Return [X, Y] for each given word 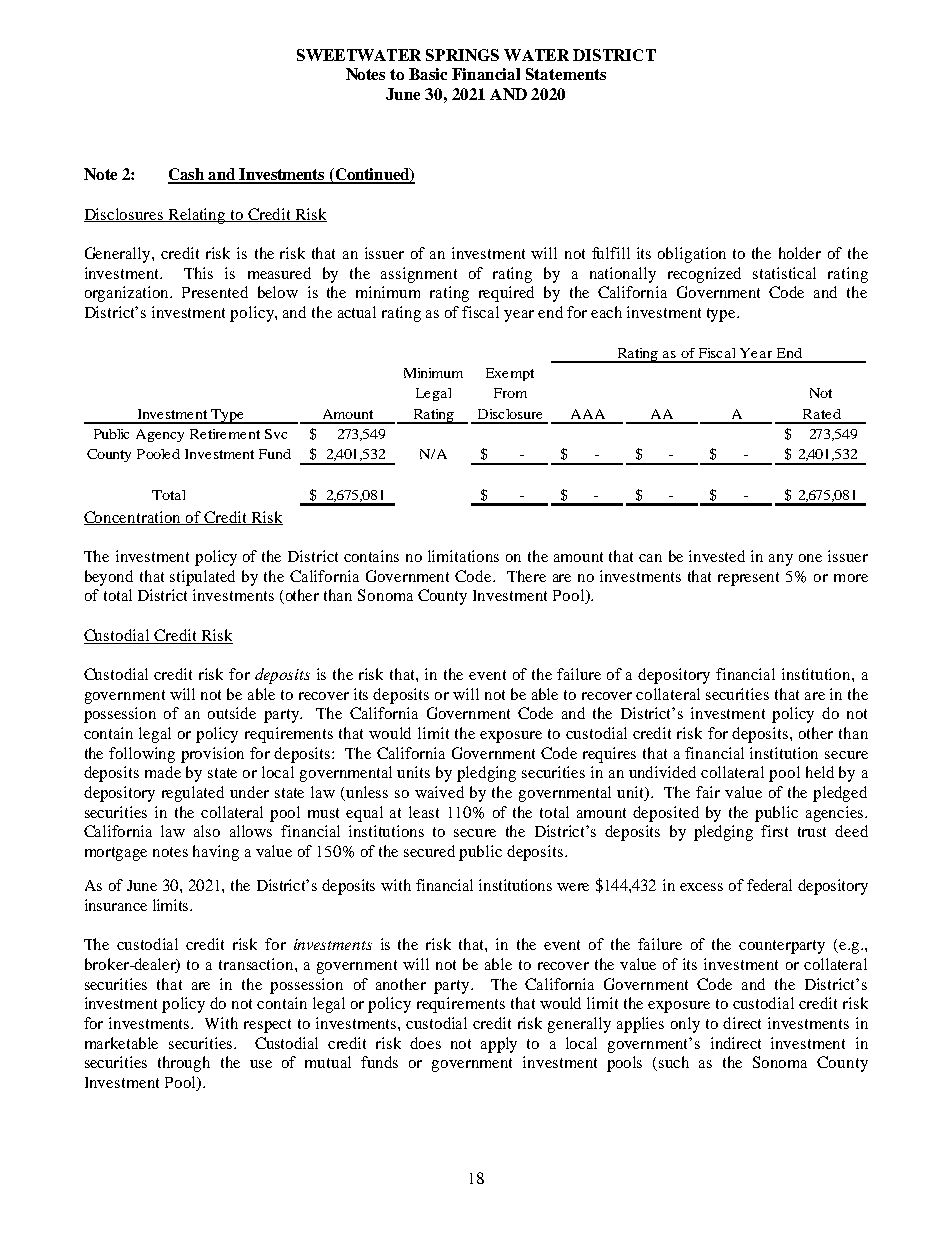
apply [499, 1045]
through [184, 1064]
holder [800, 253]
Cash [187, 175]
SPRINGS [462, 55]
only [685, 1025]
